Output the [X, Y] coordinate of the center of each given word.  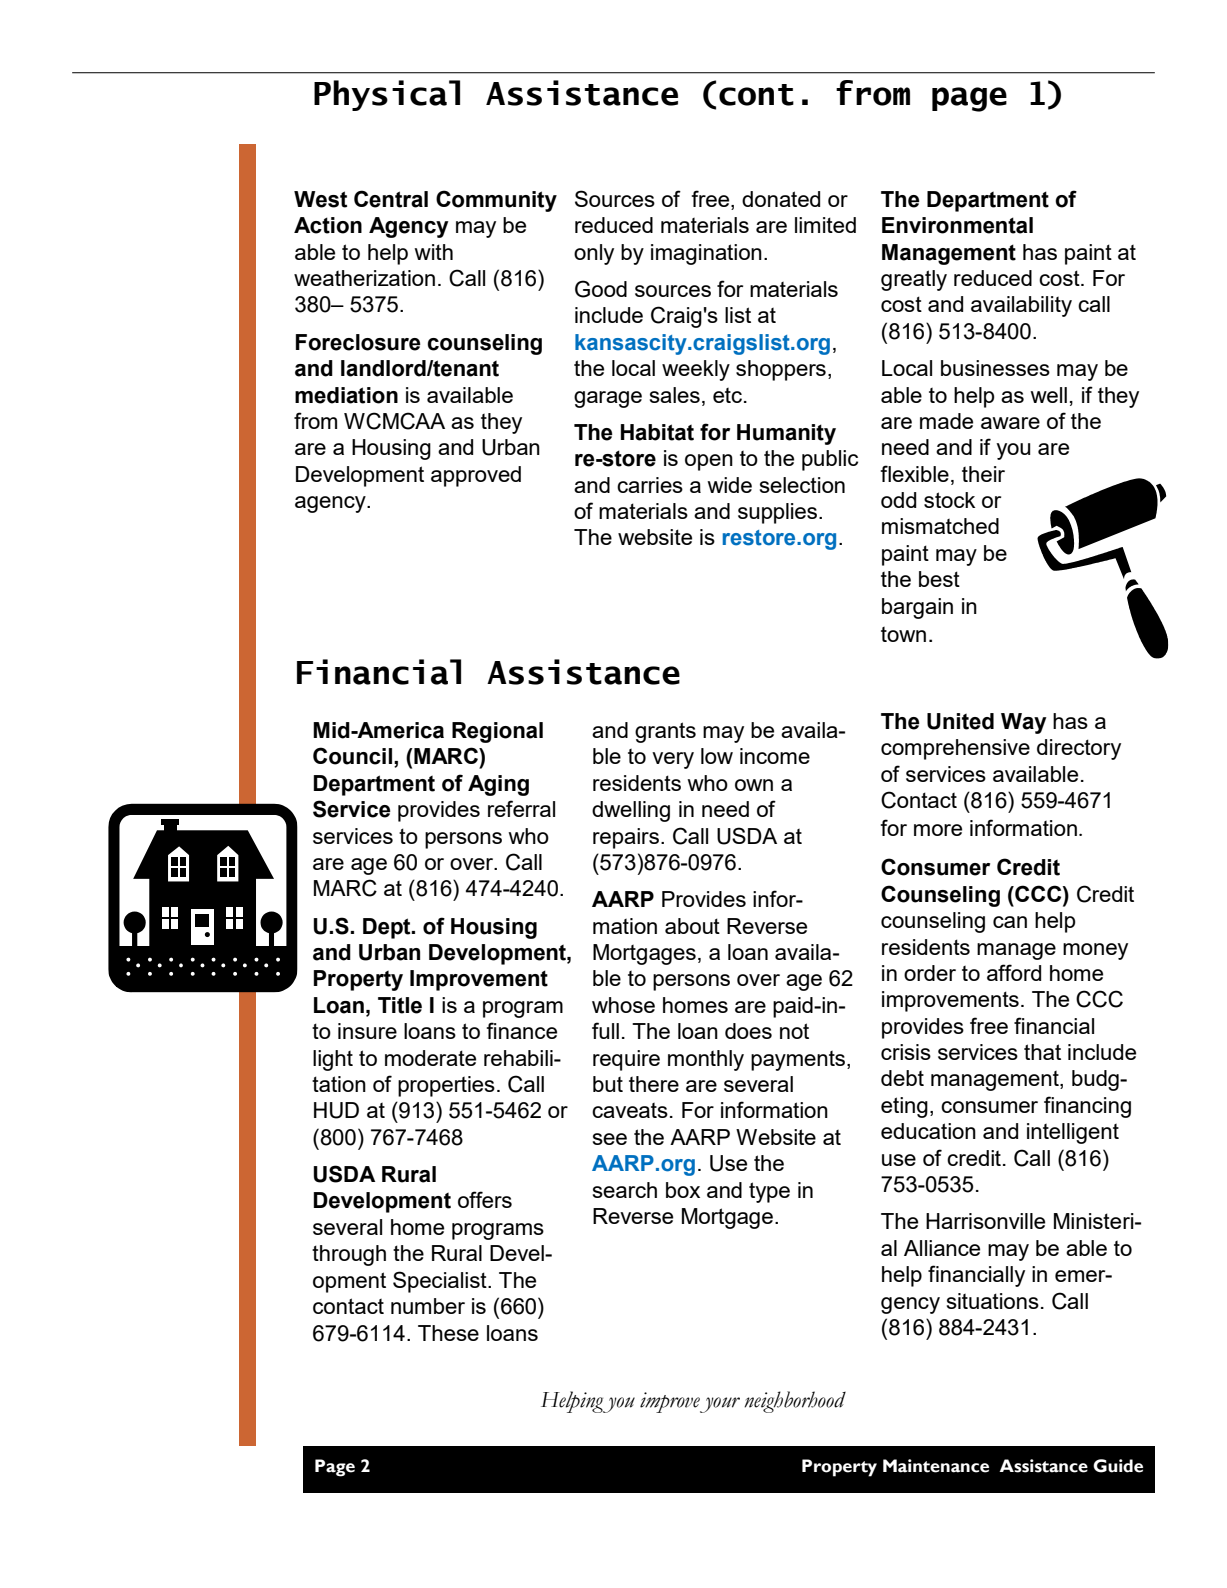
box [683, 1190]
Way [1024, 723]
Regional [497, 732]
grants [665, 732]
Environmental [957, 225]
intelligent [1073, 1133]
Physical [387, 95]
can [1010, 922]
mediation [346, 395]
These [448, 1333]
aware [1010, 423]
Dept [388, 928]
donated [781, 199]
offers [485, 1199]
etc [727, 395]
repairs [626, 838]
